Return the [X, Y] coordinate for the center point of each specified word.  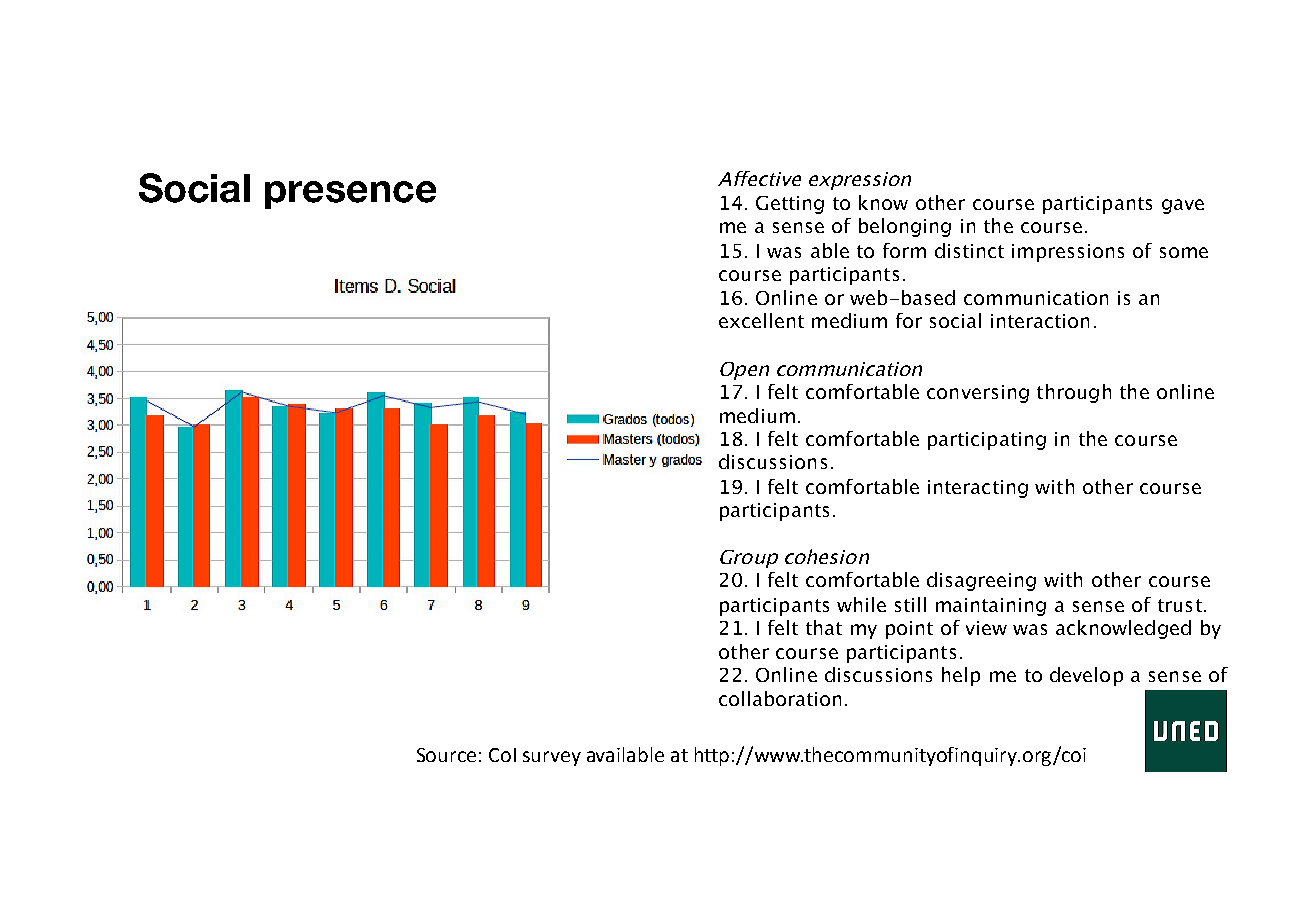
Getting [790, 205]
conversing [978, 394]
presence [350, 195]
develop [1086, 676]
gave [1183, 206]
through [1074, 393]
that [824, 627]
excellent [761, 320]
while [861, 604]
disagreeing [981, 581]
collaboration [780, 698]
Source [446, 755]
